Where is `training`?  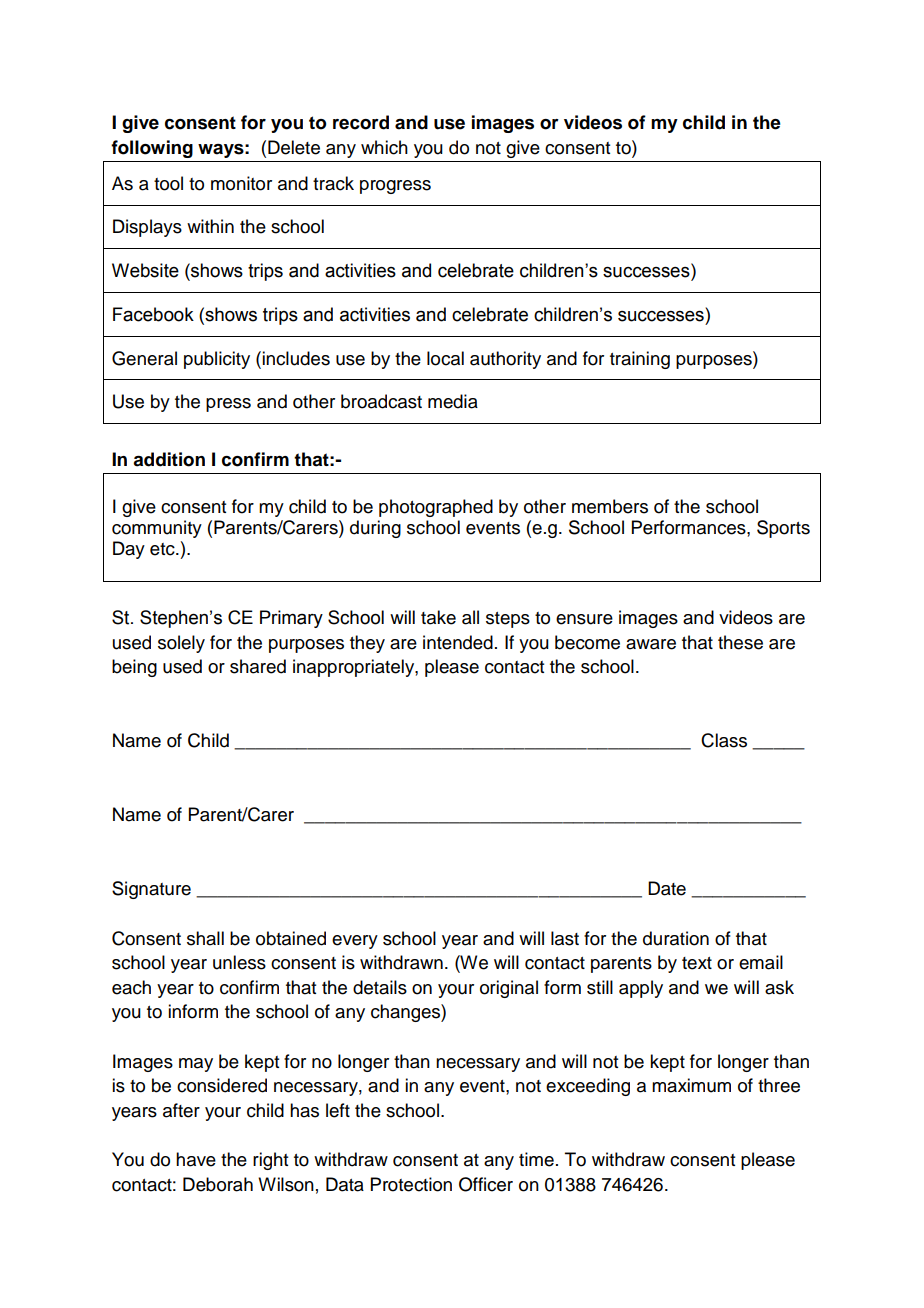
training is located at coordinates (640, 360).
